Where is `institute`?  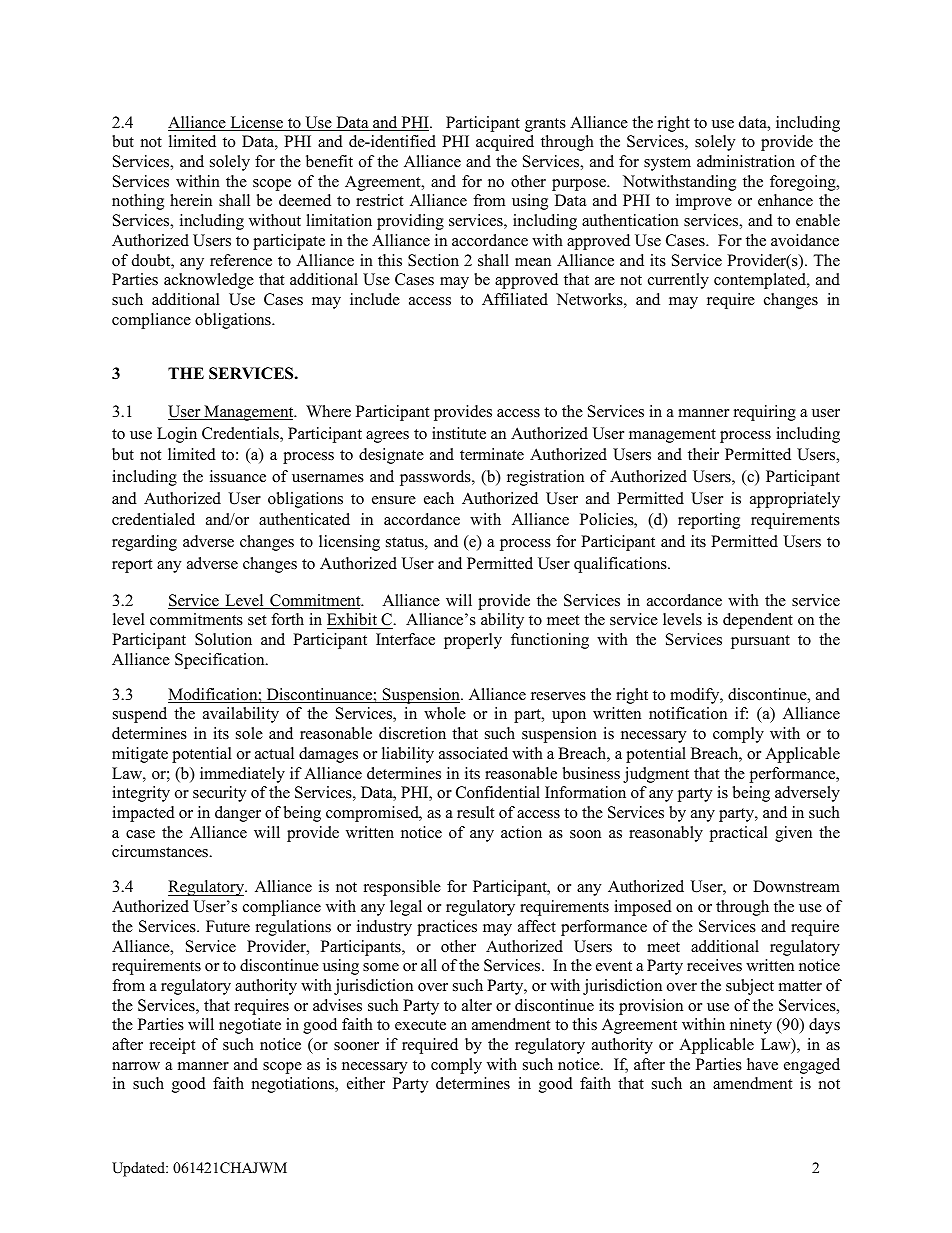
institute is located at coordinates (459, 433).
